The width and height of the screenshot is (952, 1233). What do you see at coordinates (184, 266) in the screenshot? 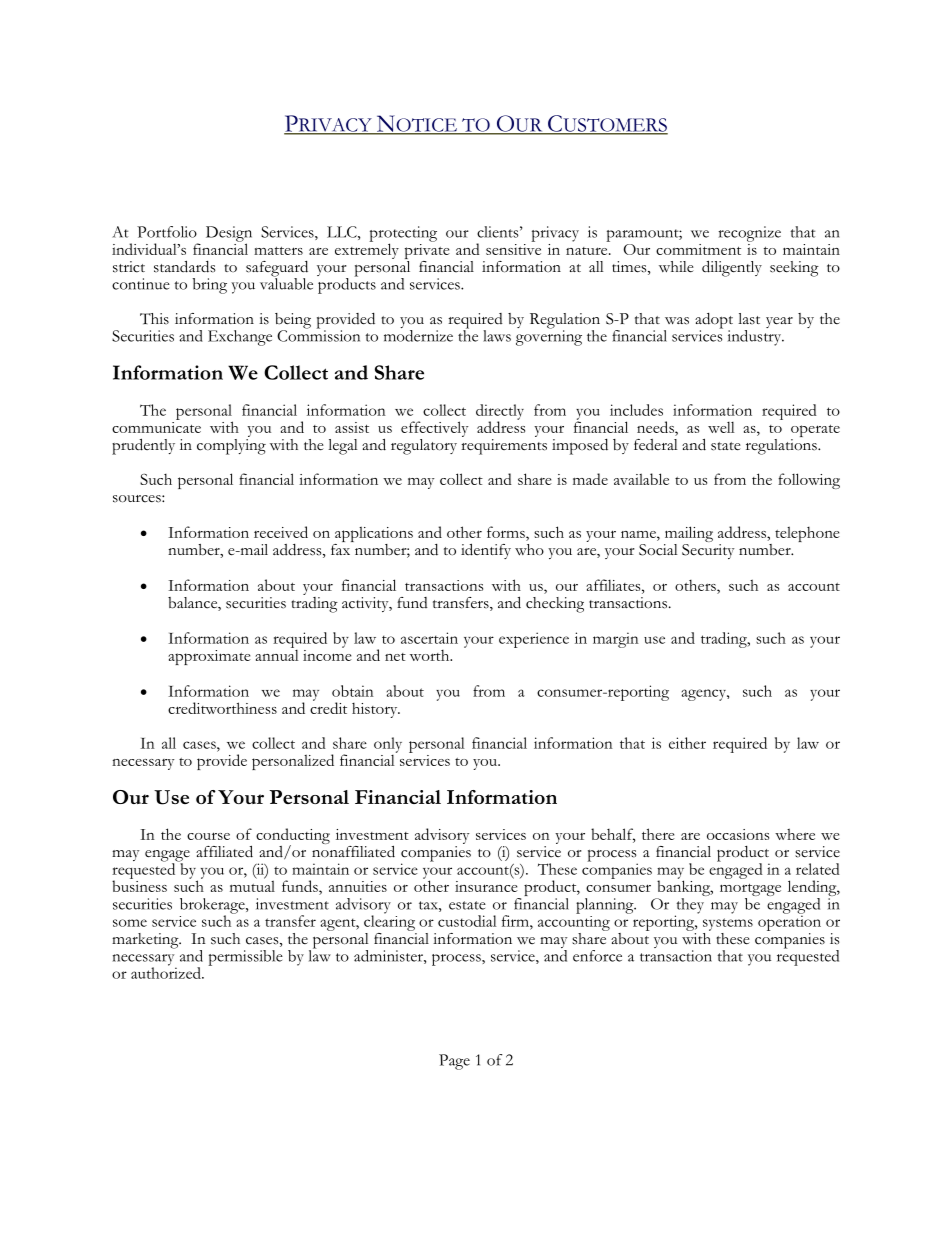
I see `standards` at bounding box center [184, 266].
